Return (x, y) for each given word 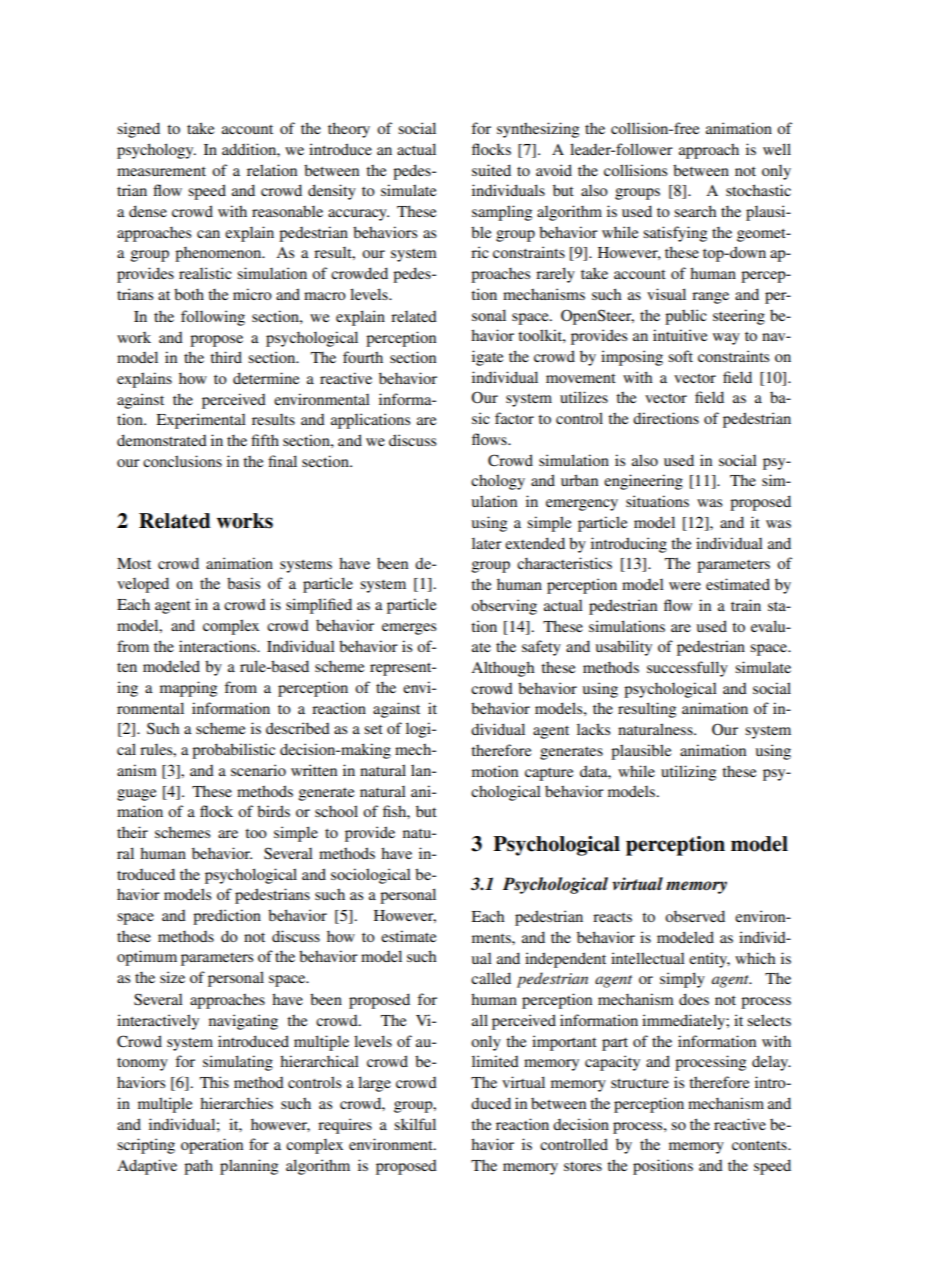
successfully (687, 669)
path (198, 1167)
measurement (161, 171)
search (695, 211)
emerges (409, 629)
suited (491, 170)
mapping (188, 689)
